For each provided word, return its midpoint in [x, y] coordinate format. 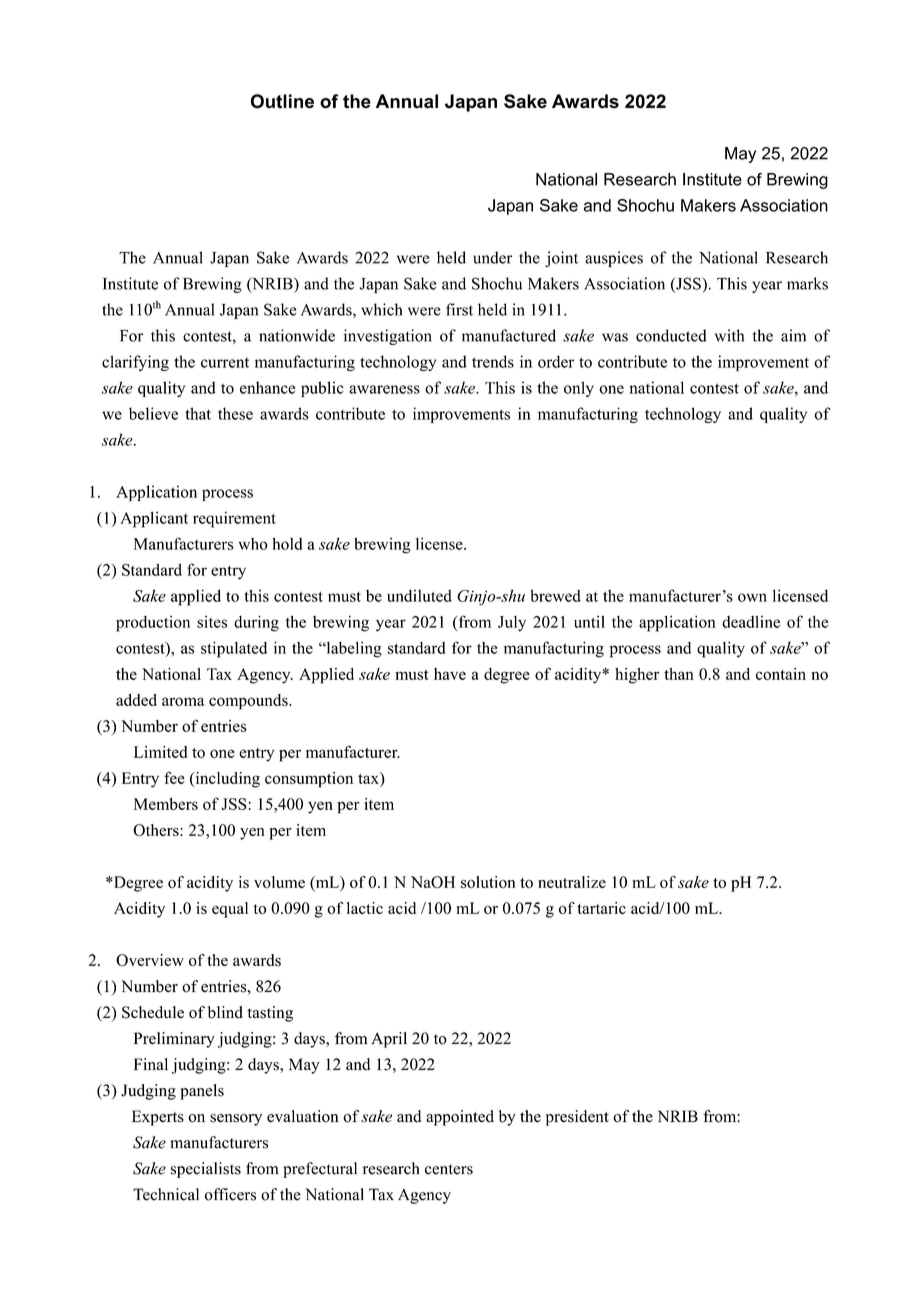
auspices [614, 259]
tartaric [601, 908]
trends [493, 361]
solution [488, 882]
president [577, 1118]
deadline [751, 622]
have [450, 674]
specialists [206, 1170]
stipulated [234, 649]
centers [449, 1169]
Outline [282, 101]
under [492, 257]
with [729, 335]
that [198, 413]
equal [230, 910]
